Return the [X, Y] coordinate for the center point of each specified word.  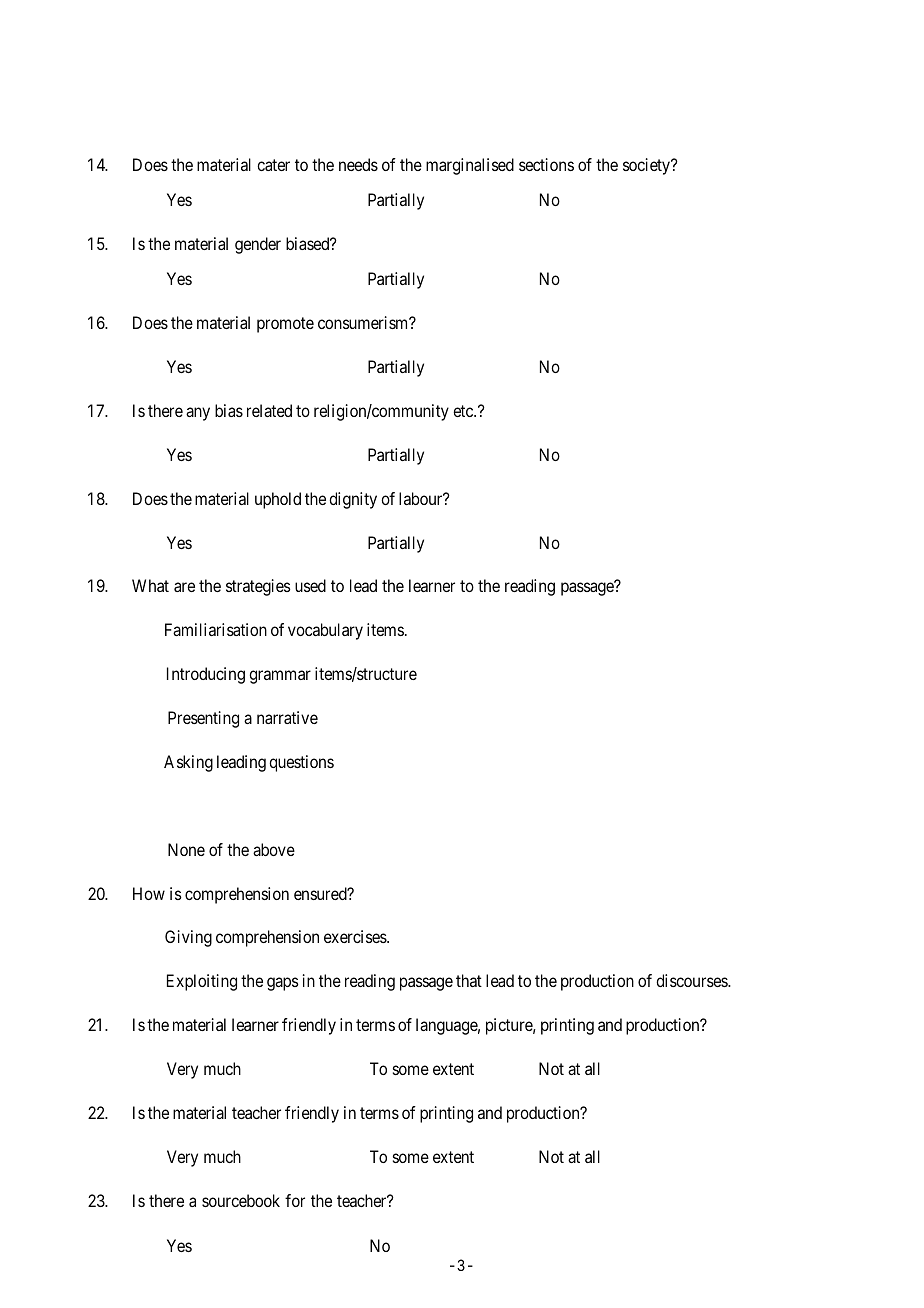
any [198, 414]
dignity [353, 500]
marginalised [470, 166]
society [648, 166]
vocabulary [325, 631]
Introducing [206, 675]
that [469, 980]
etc [464, 411]
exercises [356, 936]
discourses [692, 980]
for [295, 1200]
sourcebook [241, 1200]
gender [258, 245]
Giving [188, 938]
